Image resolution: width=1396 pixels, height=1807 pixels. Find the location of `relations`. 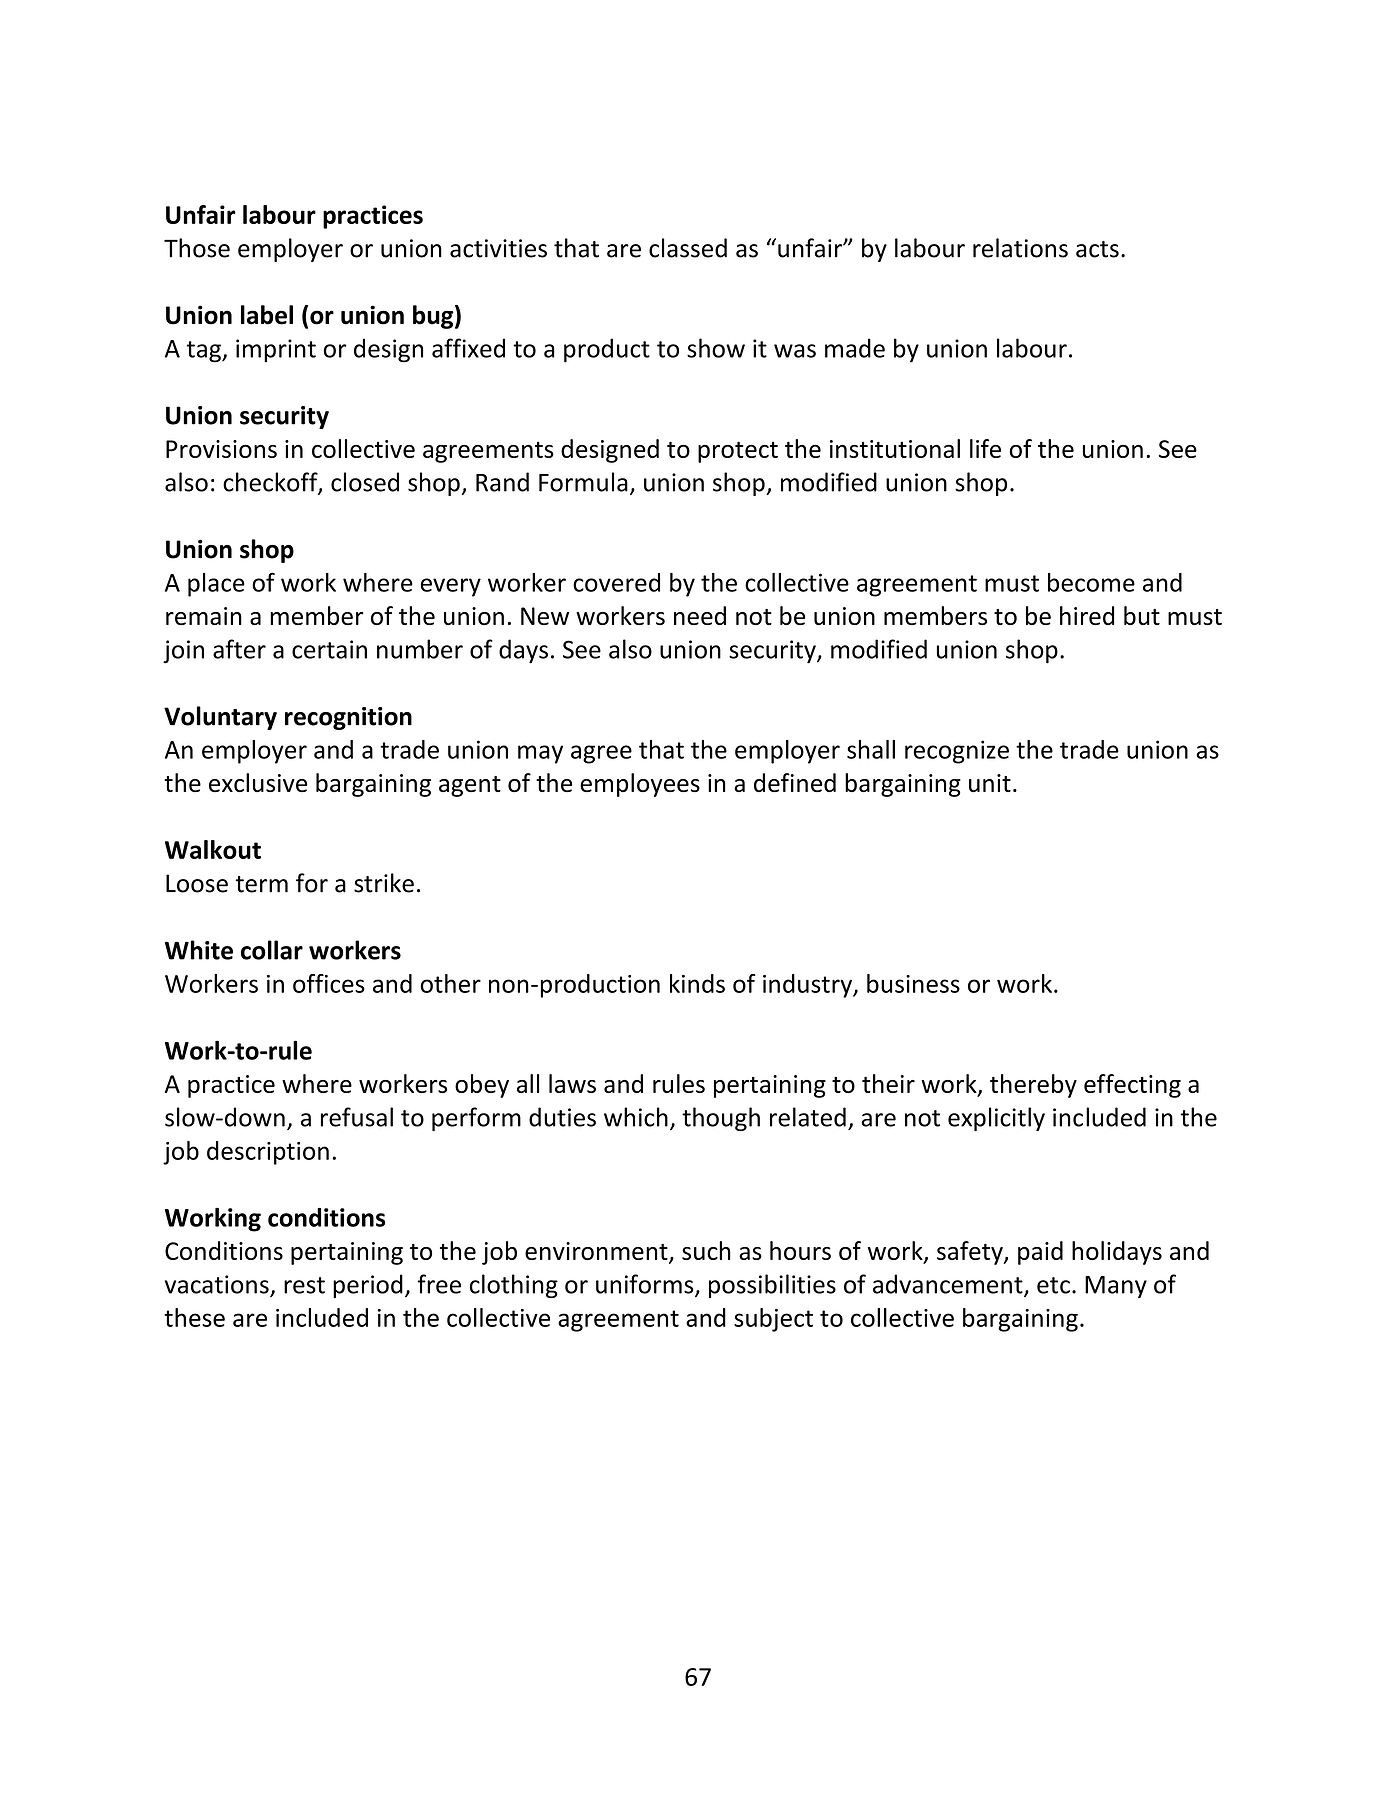

relations is located at coordinates (1020, 248).
